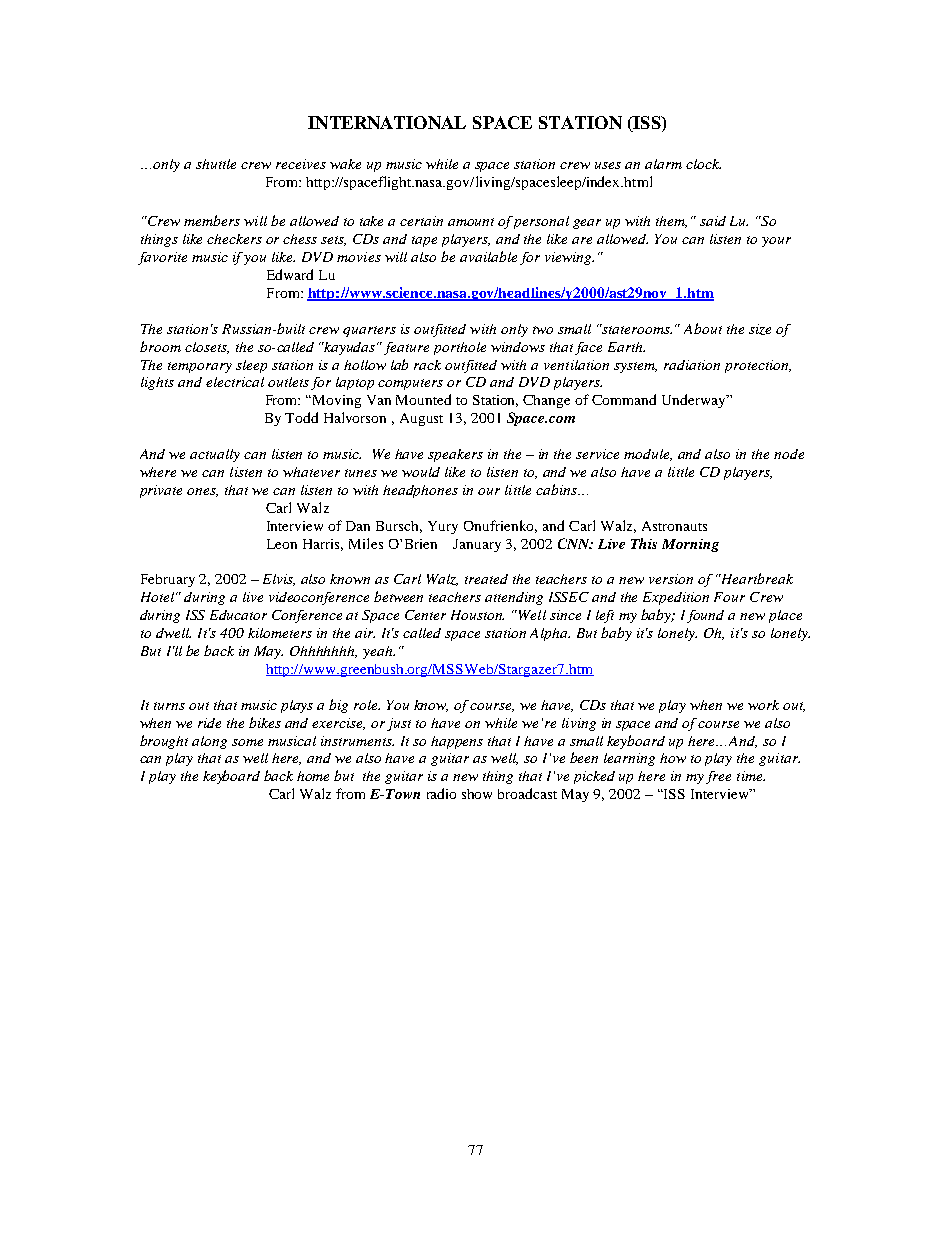 This screenshot has height=1233, width=952. I want to click on available, so click(488, 256).
